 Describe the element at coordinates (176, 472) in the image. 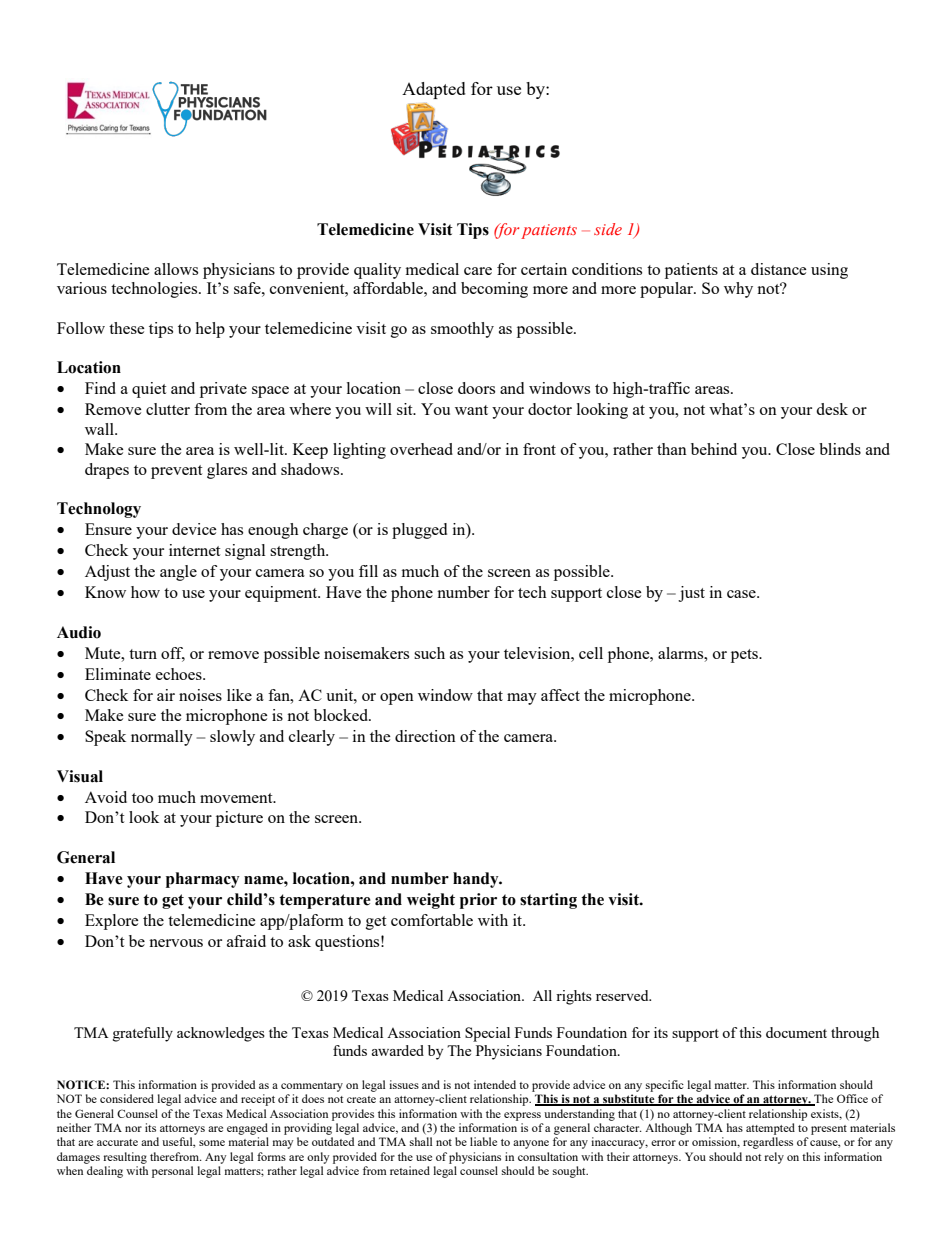

I see `prevent` at that location.
